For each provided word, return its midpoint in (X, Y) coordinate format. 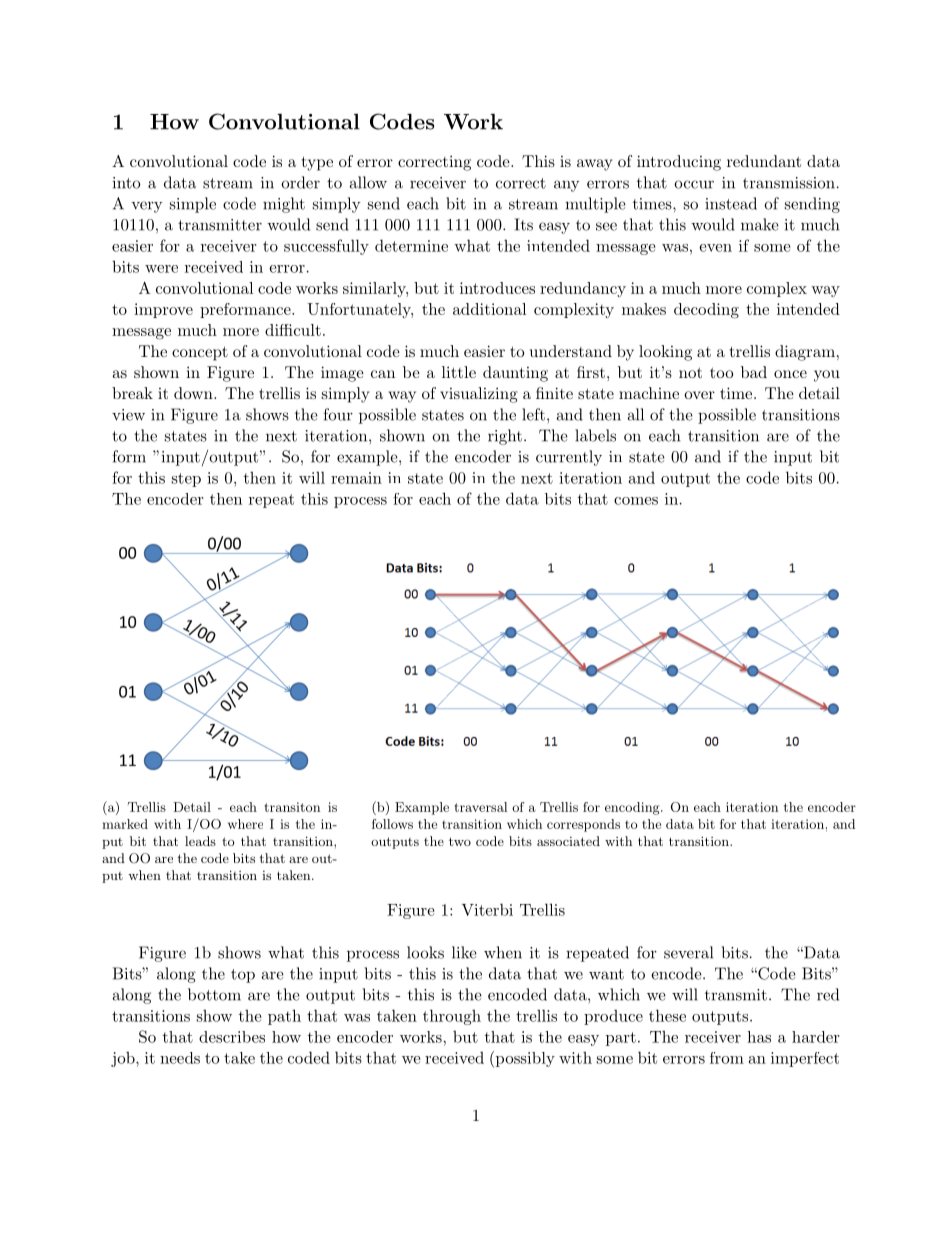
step (186, 480)
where (245, 824)
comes (636, 501)
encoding (633, 808)
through (452, 1017)
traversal (480, 807)
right (505, 437)
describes (232, 1037)
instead (731, 203)
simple (193, 205)
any (566, 186)
